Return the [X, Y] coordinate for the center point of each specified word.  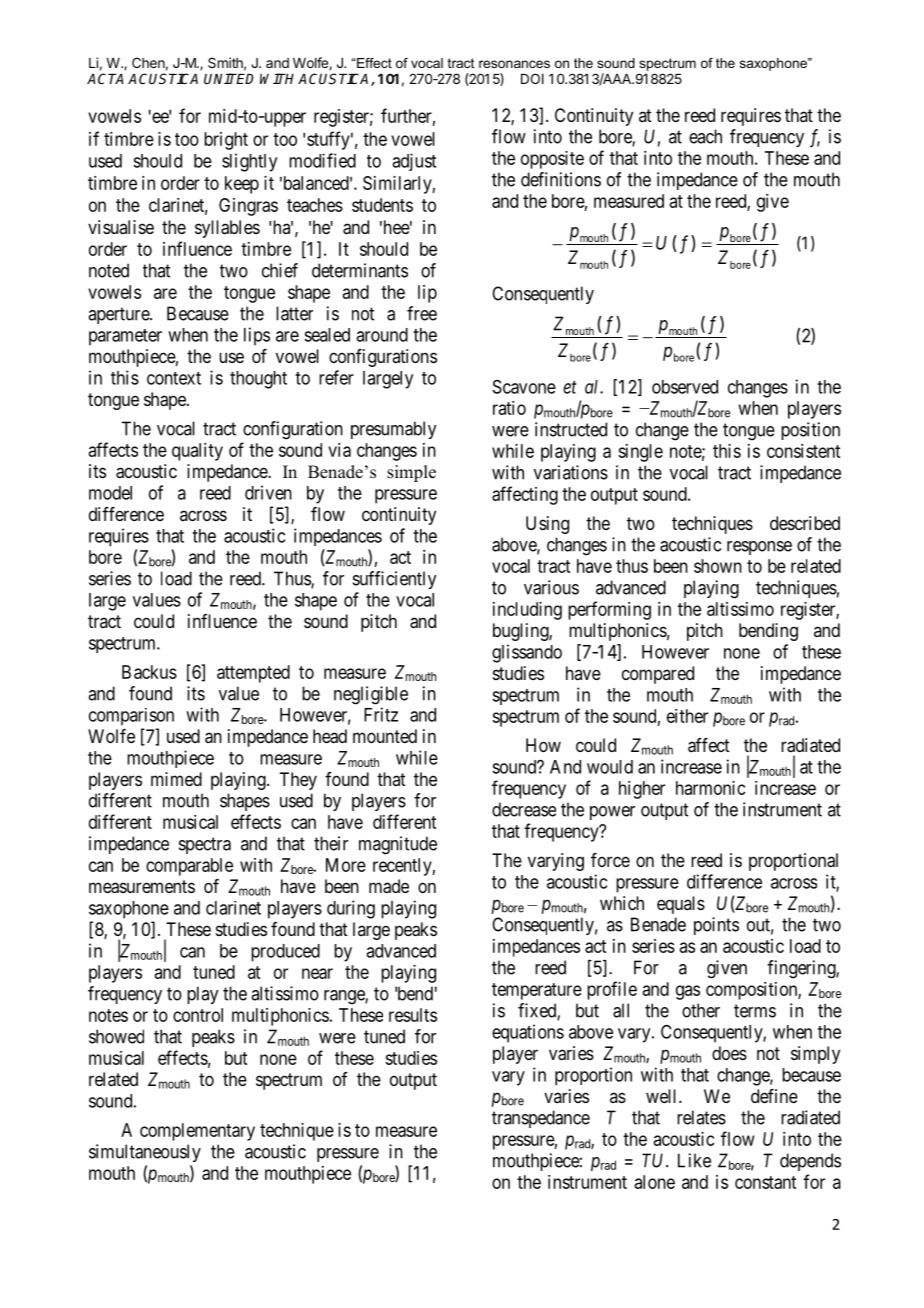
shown [718, 566]
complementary [197, 1132]
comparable [189, 867]
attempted [253, 674]
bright [226, 141]
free [422, 313]
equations [528, 1033]
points [716, 926]
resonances [514, 64]
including [527, 611]
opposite [552, 160]
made [389, 886]
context [174, 378]
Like [694, 1160]
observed [685, 387]
